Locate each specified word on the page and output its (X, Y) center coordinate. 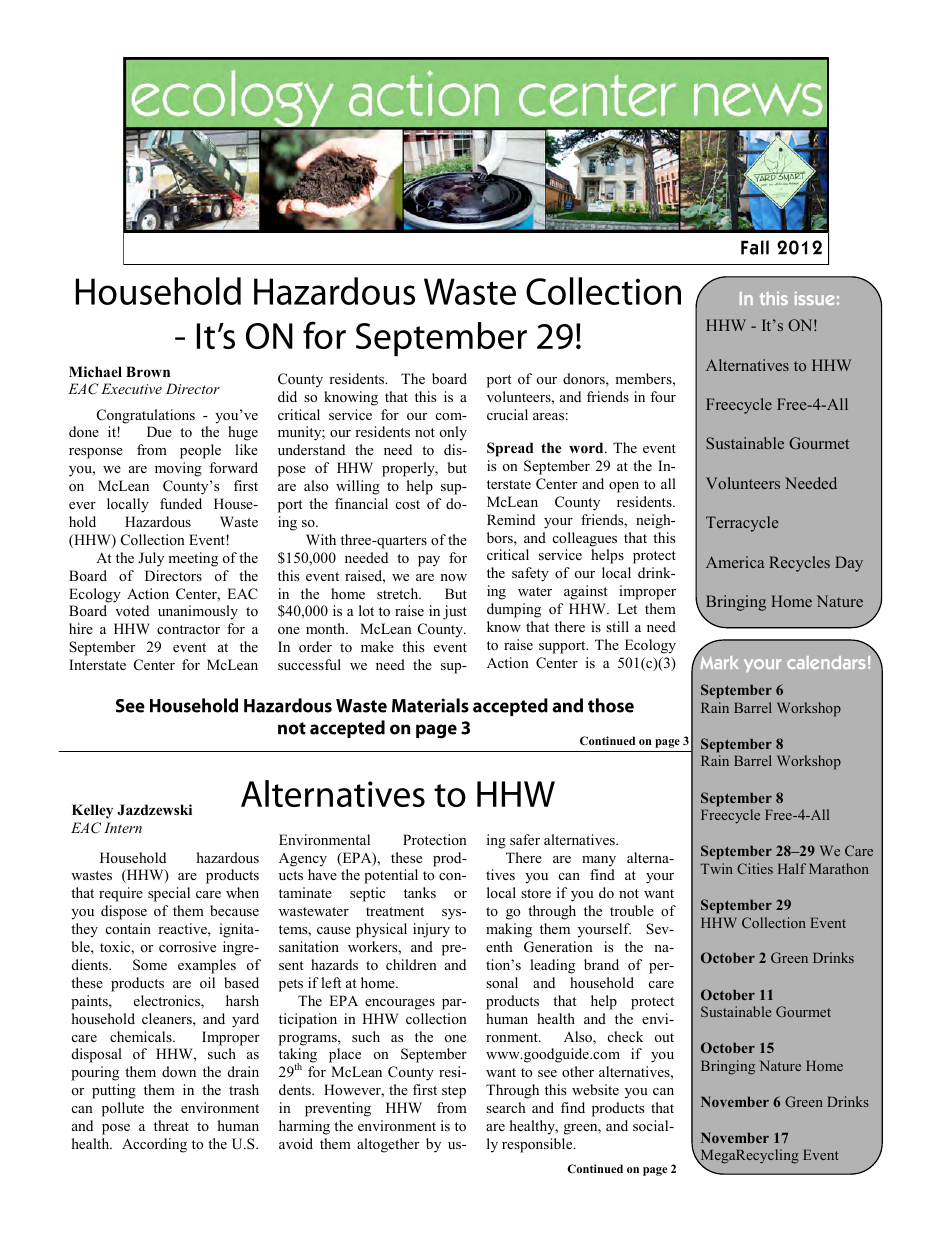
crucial (507, 414)
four (663, 396)
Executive (131, 388)
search (506, 1107)
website (595, 1089)
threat (171, 1125)
